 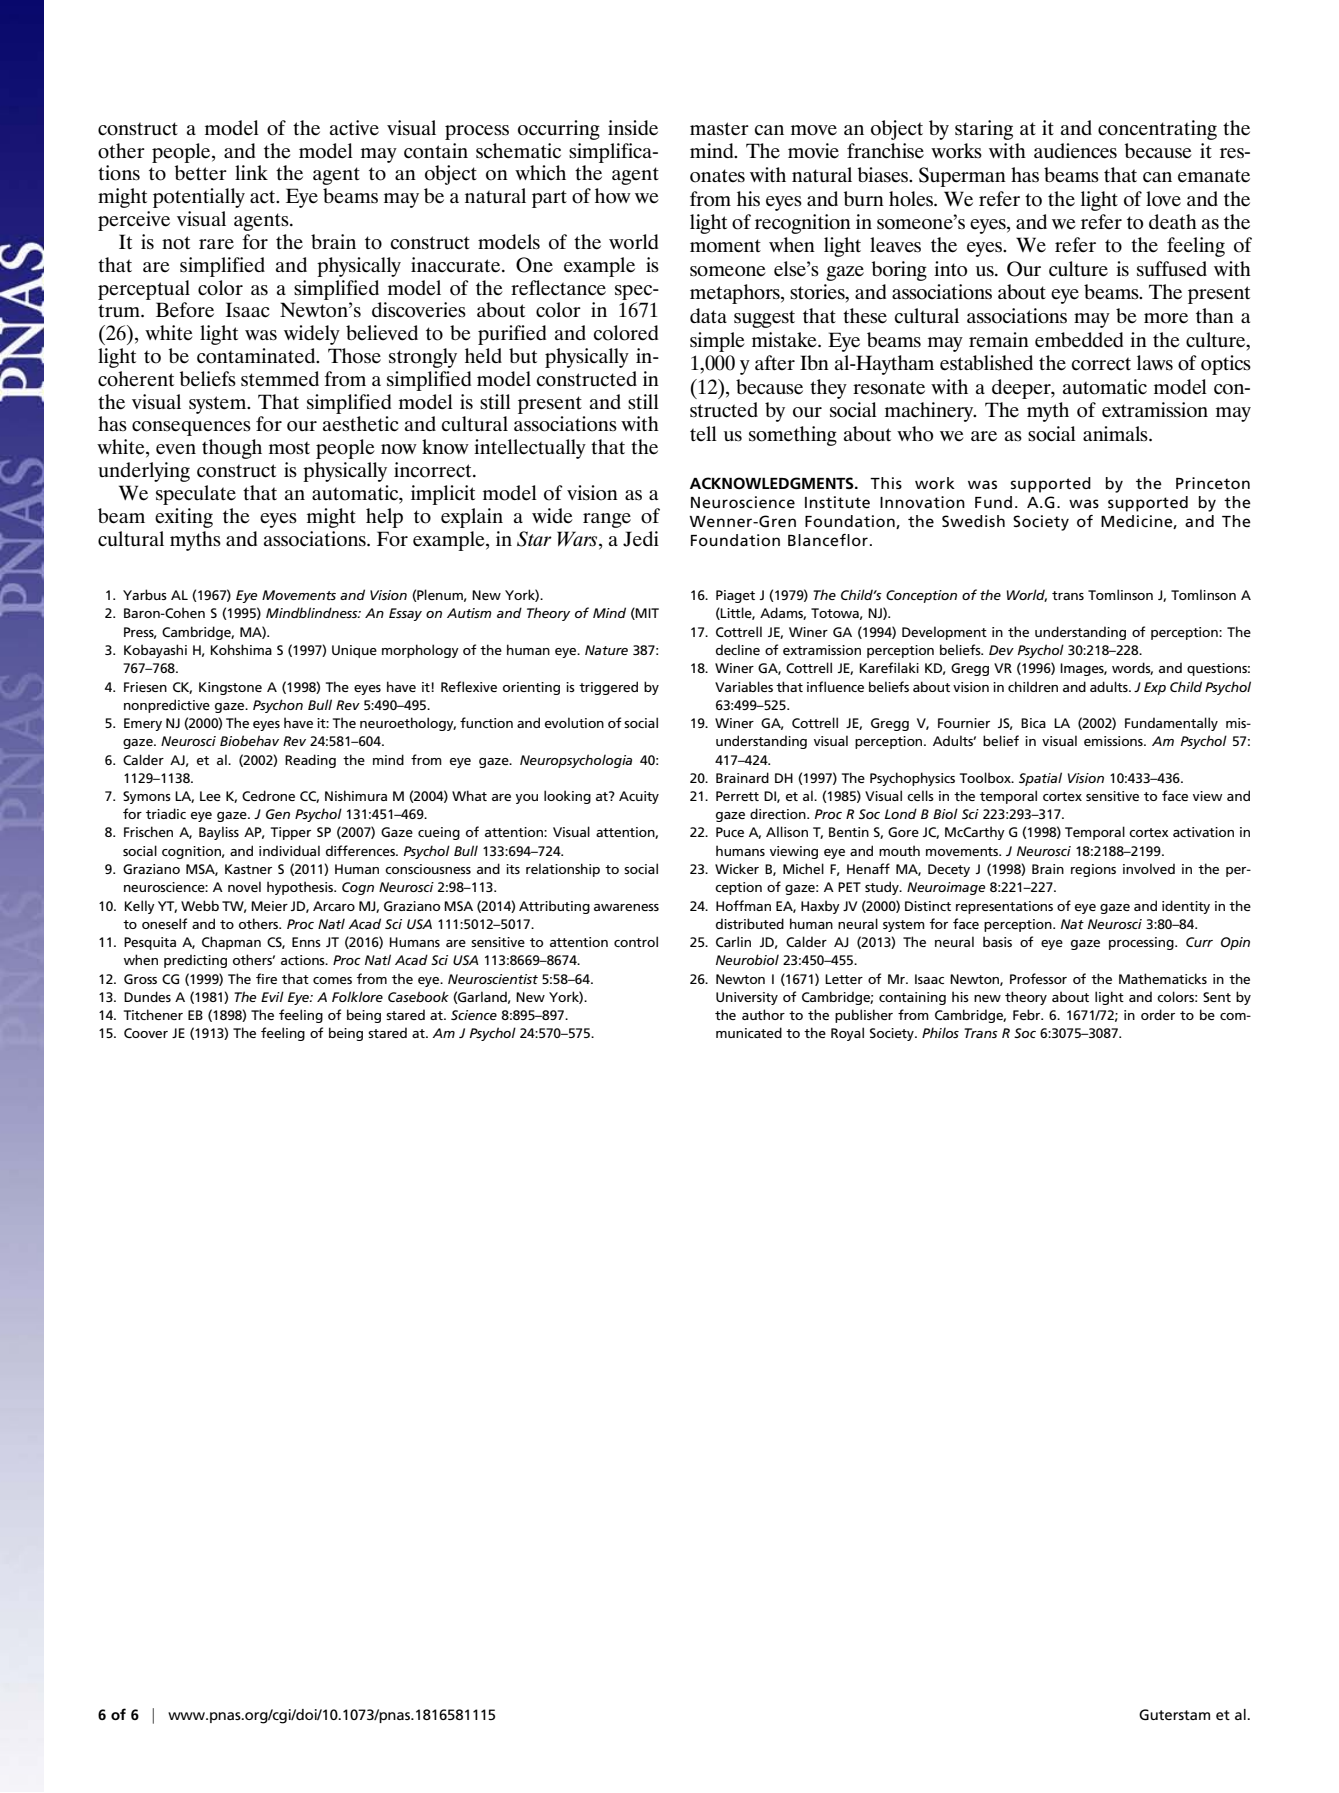 What do you see at coordinates (747, 998) in the document?
I see `University` at bounding box center [747, 998].
